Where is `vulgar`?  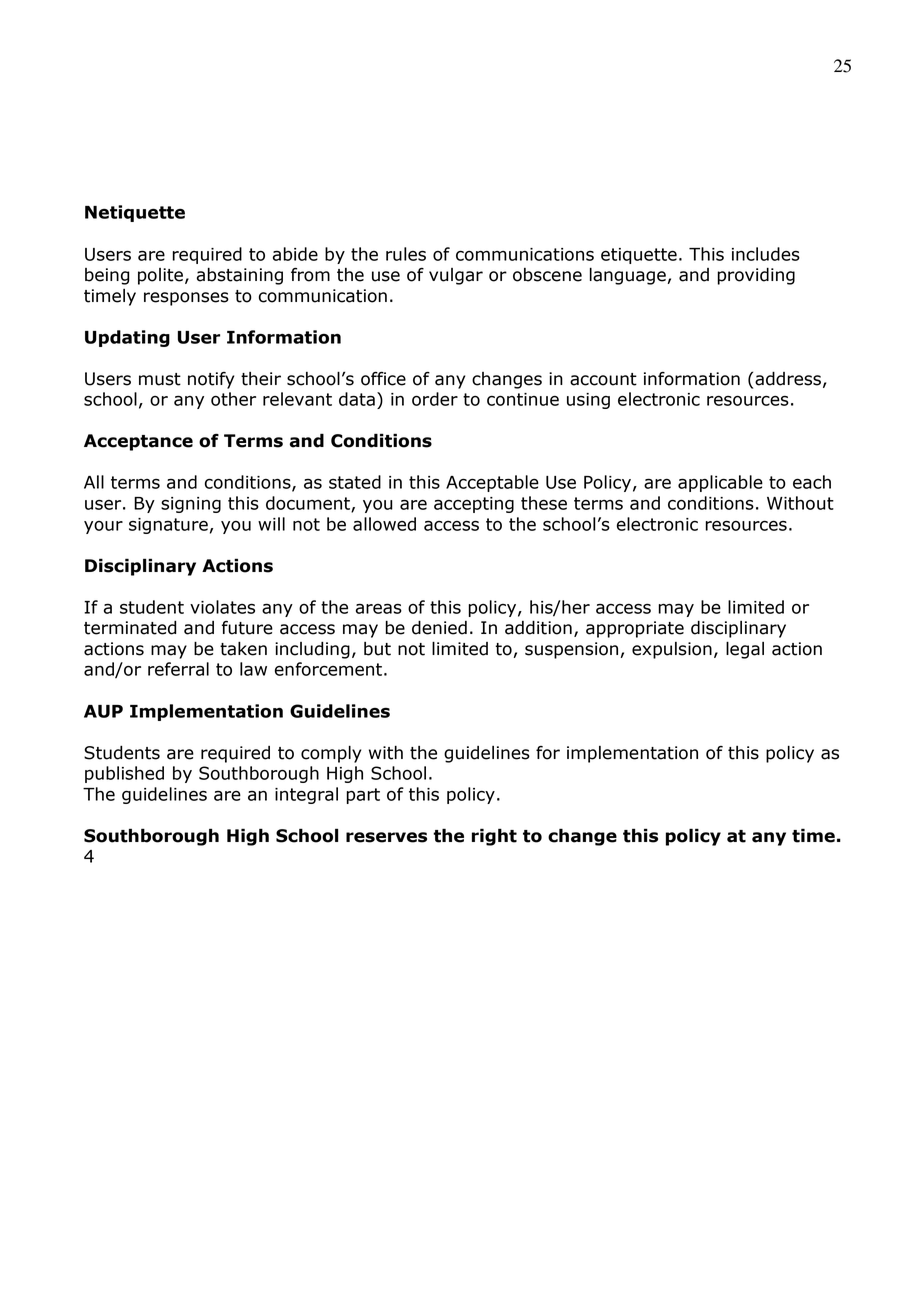 vulgar is located at coordinates (456, 276).
